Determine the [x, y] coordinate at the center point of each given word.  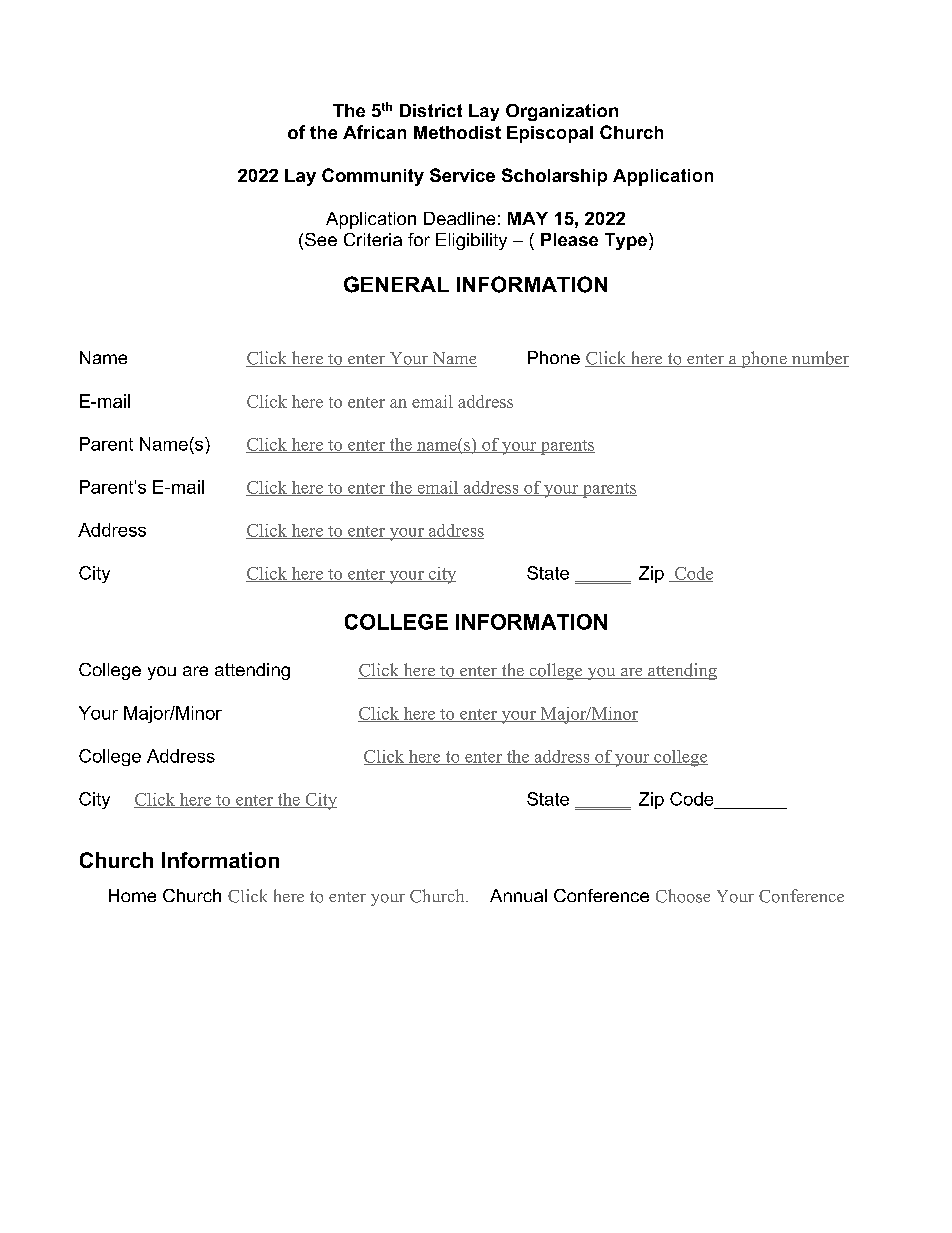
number [819, 359]
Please [569, 239]
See [321, 239]
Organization [562, 112]
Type [626, 241]
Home [132, 895]
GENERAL [396, 284]
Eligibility [471, 241]
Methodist [457, 132]
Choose [683, 896]
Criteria [373, 239]
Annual [518, 895]
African [374, 132]
